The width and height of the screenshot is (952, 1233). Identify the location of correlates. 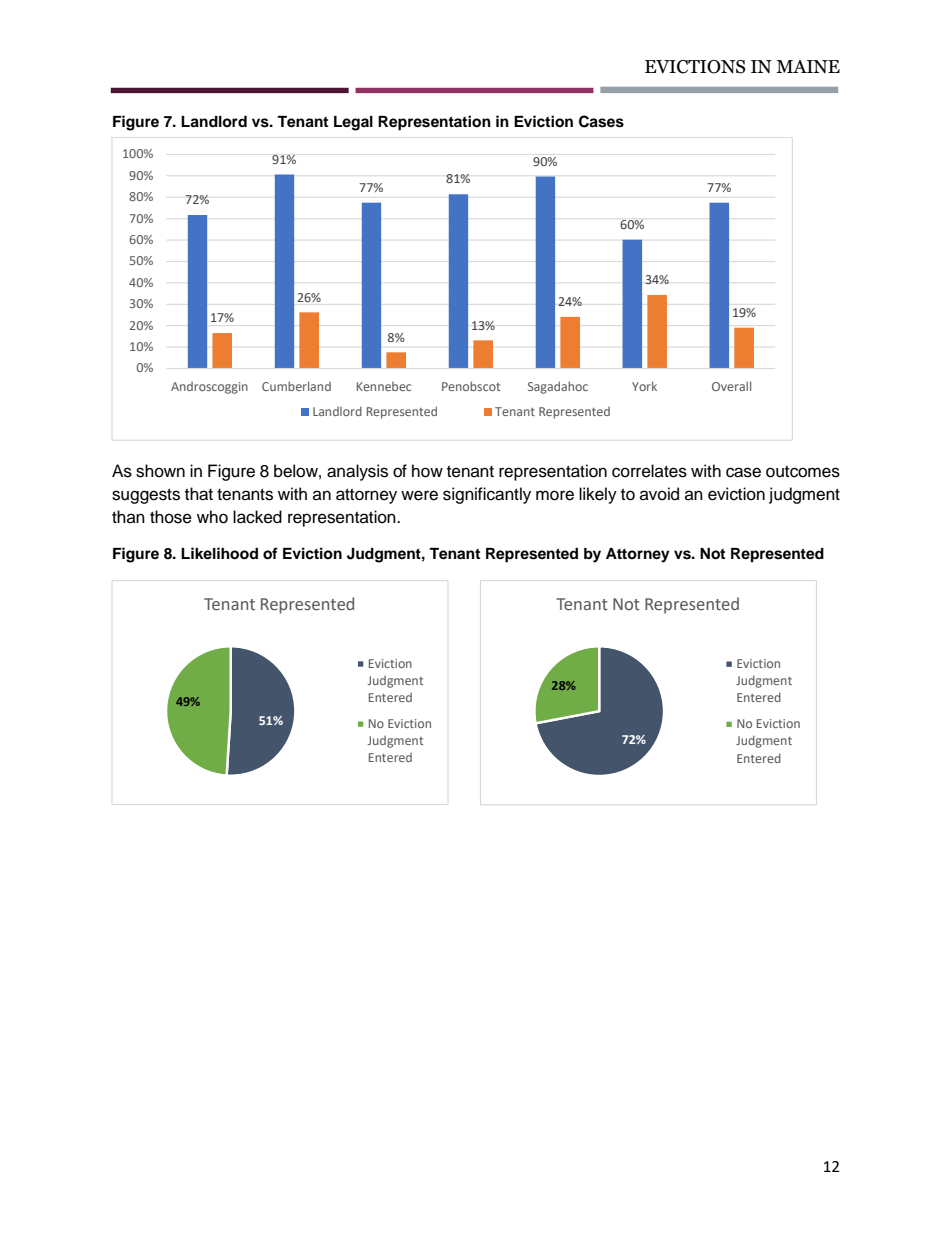
(649, 471).
